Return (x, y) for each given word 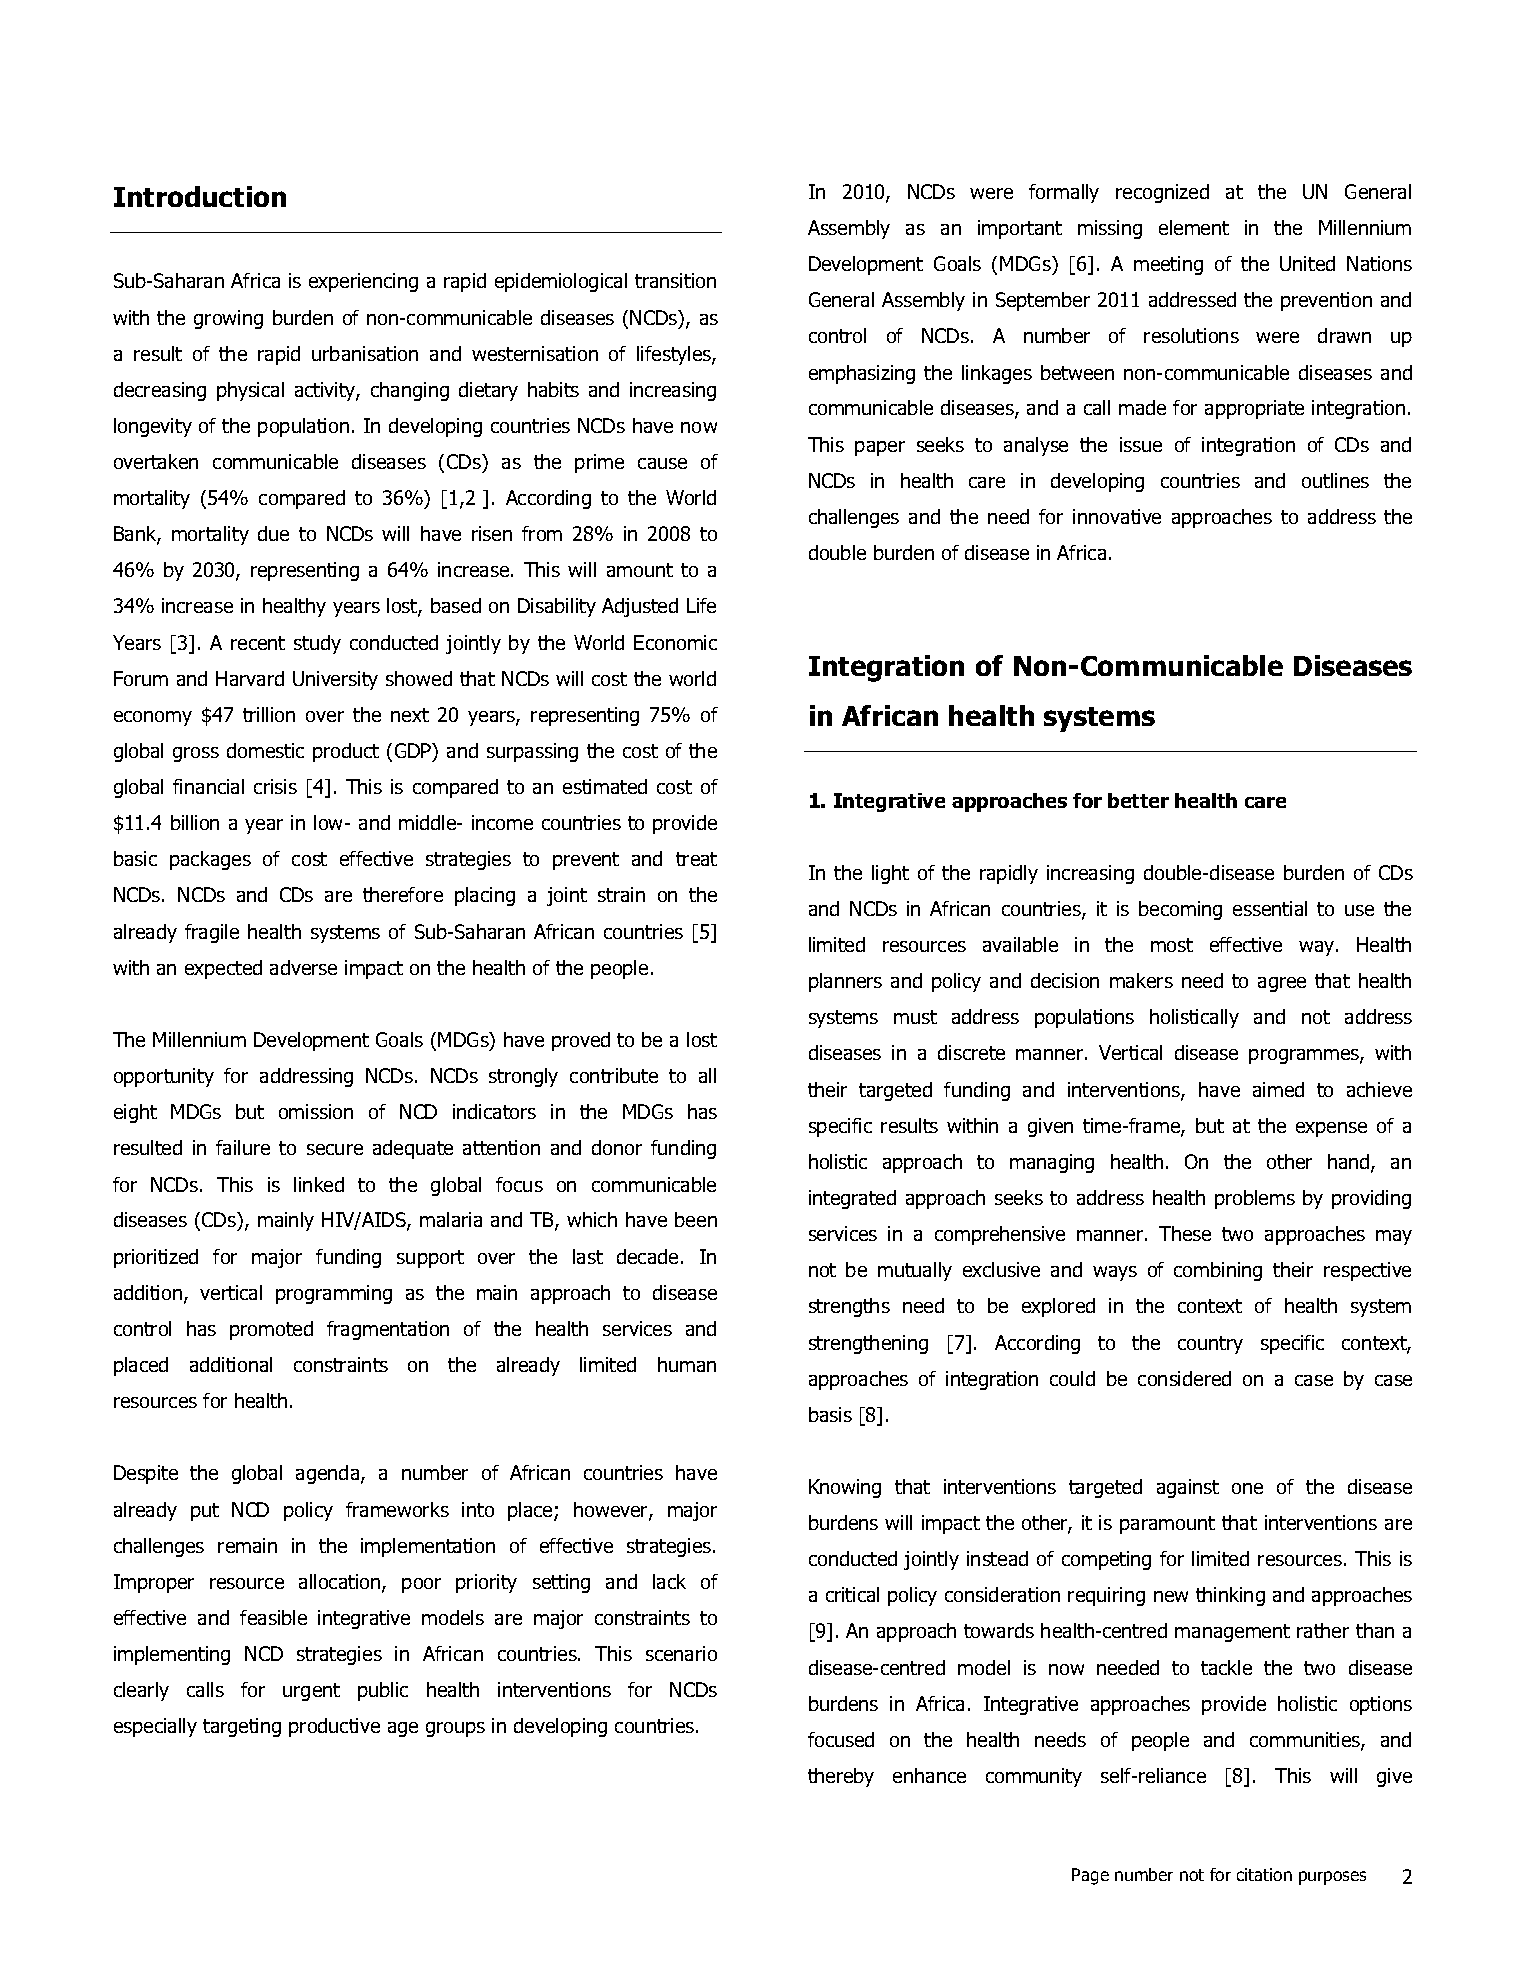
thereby (841, 1777)
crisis (275, 786)
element (1194, 227)
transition (675, 280)
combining (1218, 1271)
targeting (242, 1727)
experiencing (363, 282)
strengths (849, 1307)
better (1138, 800)
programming (334, 1294)
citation (1264, 1874)
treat (696, 859)
